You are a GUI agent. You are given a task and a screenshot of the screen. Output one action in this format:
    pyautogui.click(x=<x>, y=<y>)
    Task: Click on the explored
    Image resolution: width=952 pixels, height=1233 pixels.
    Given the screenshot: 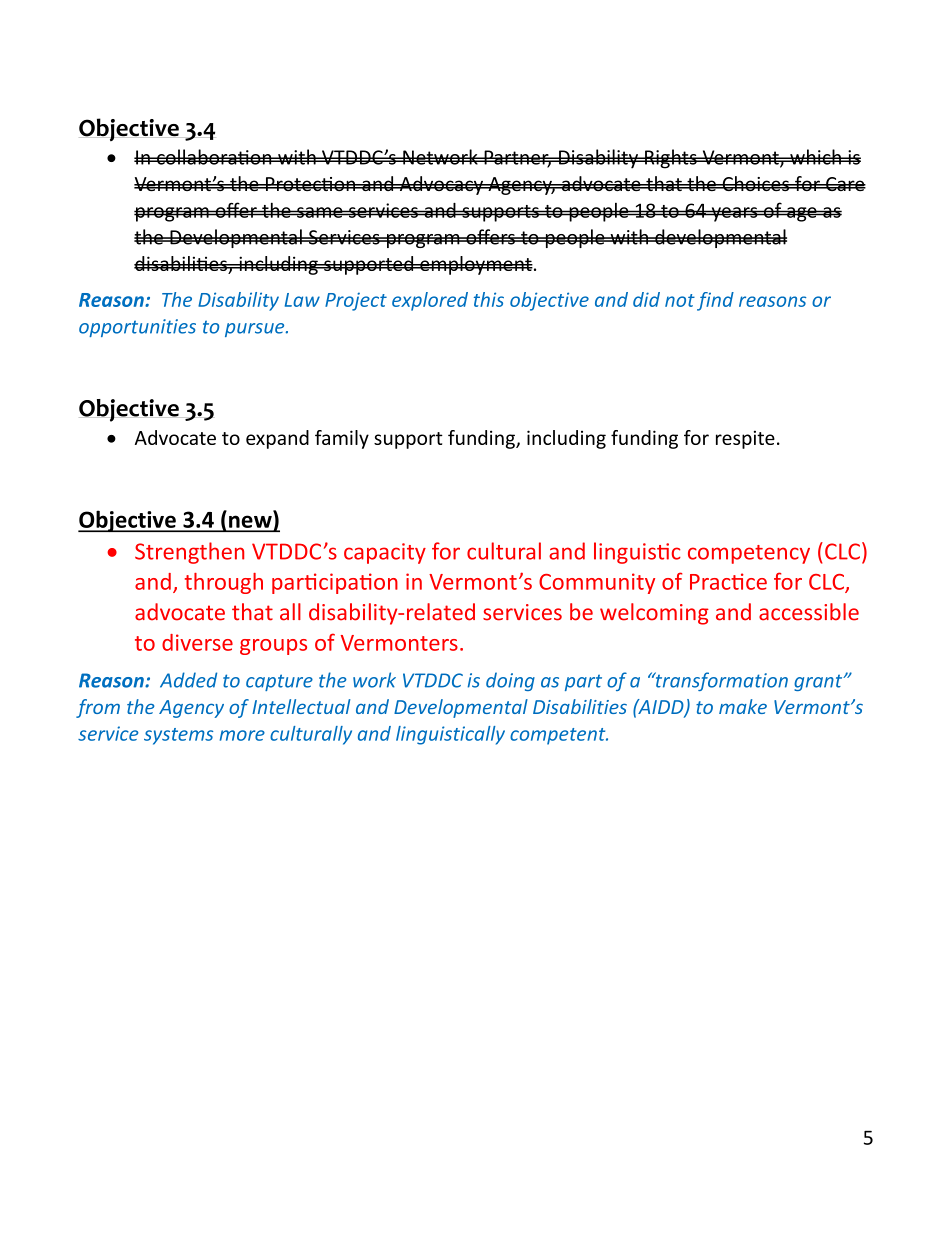 What is the action you would take?
    pyautogui.click(x=430, y=301)
